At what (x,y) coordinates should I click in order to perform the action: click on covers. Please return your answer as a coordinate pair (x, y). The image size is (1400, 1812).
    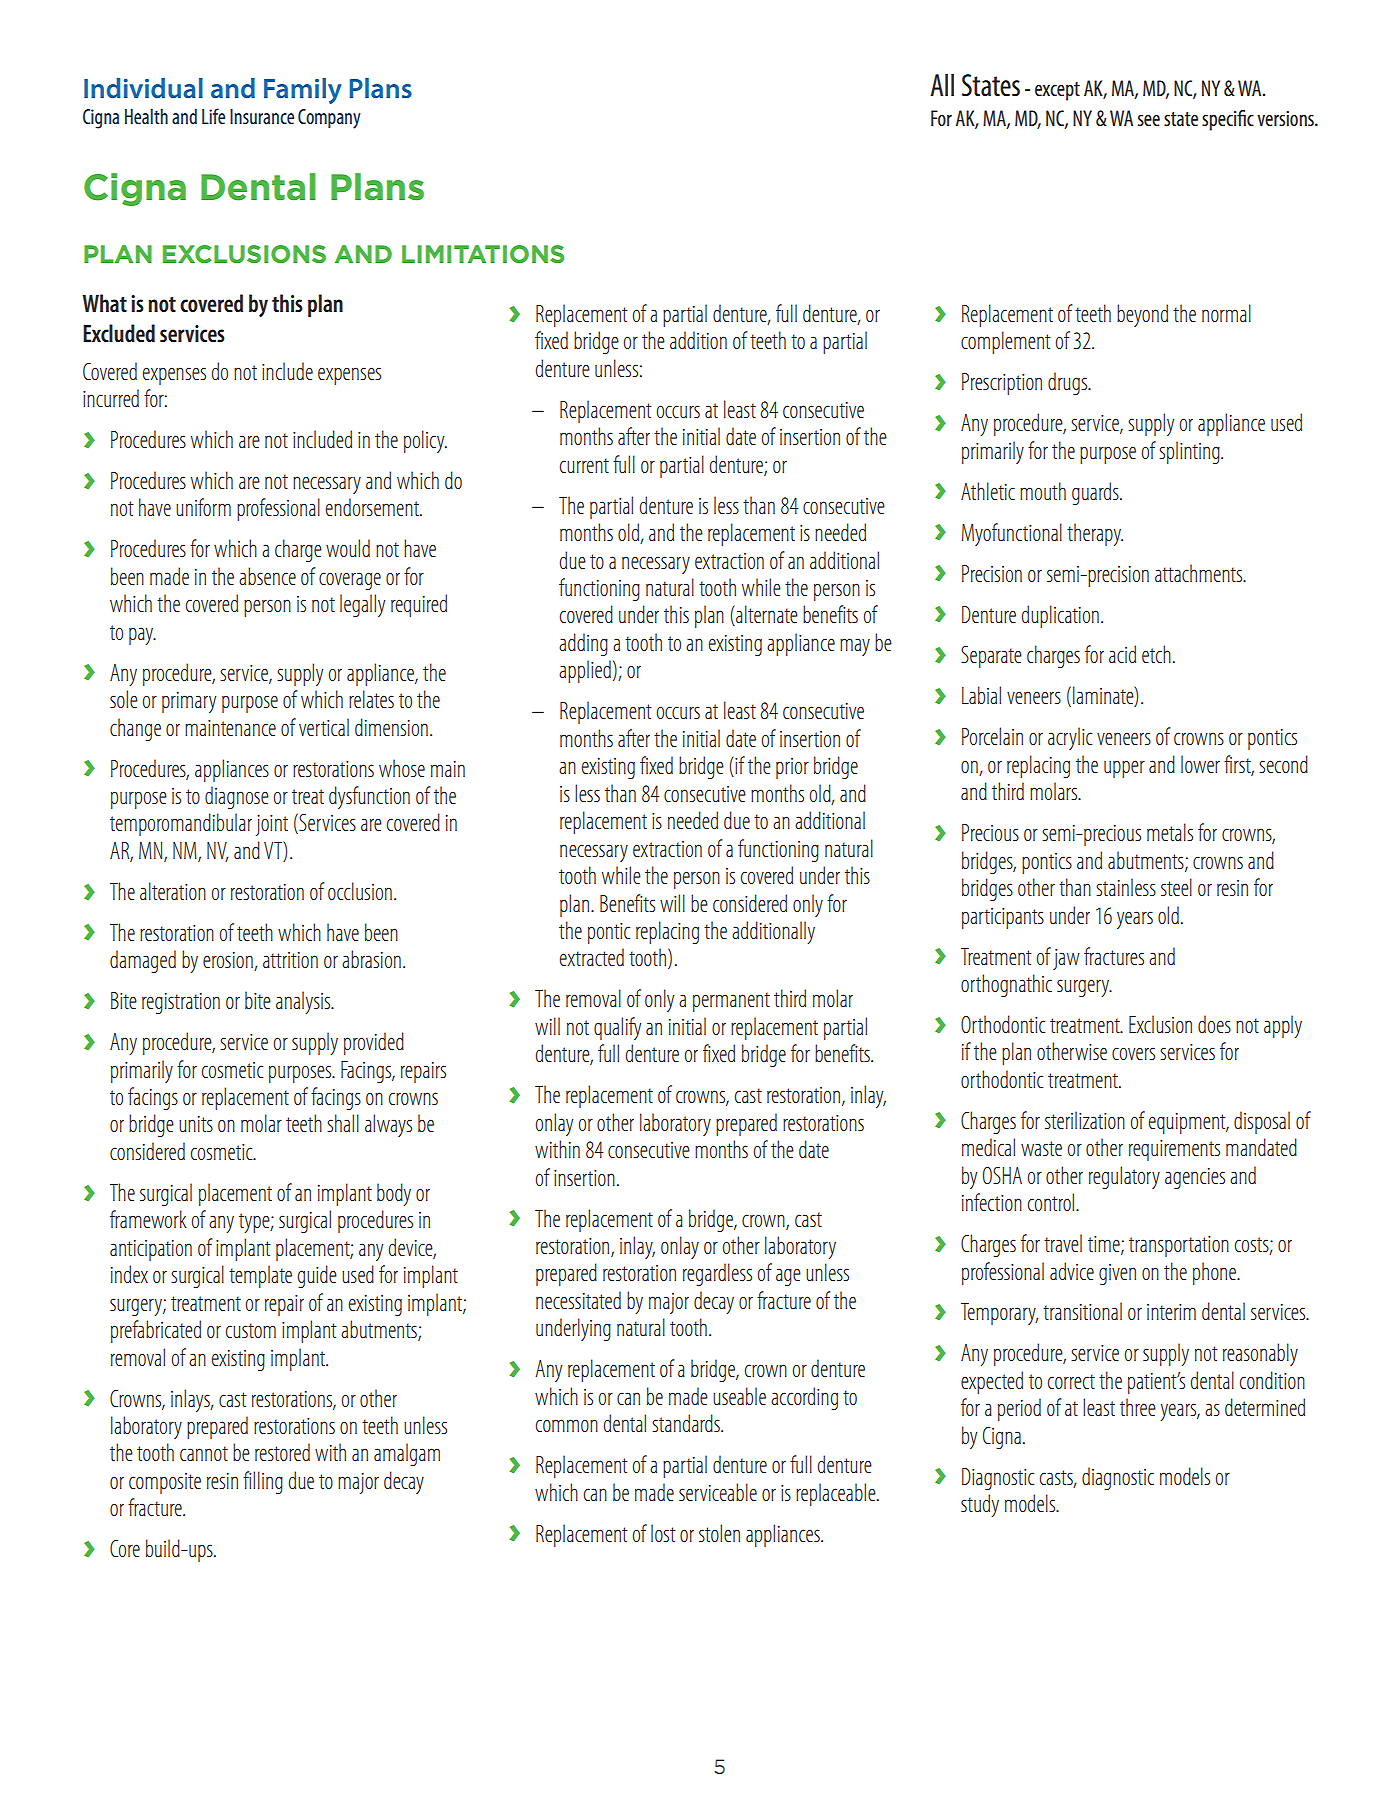
    Looking at the image, I should click on (1133, 1053).
